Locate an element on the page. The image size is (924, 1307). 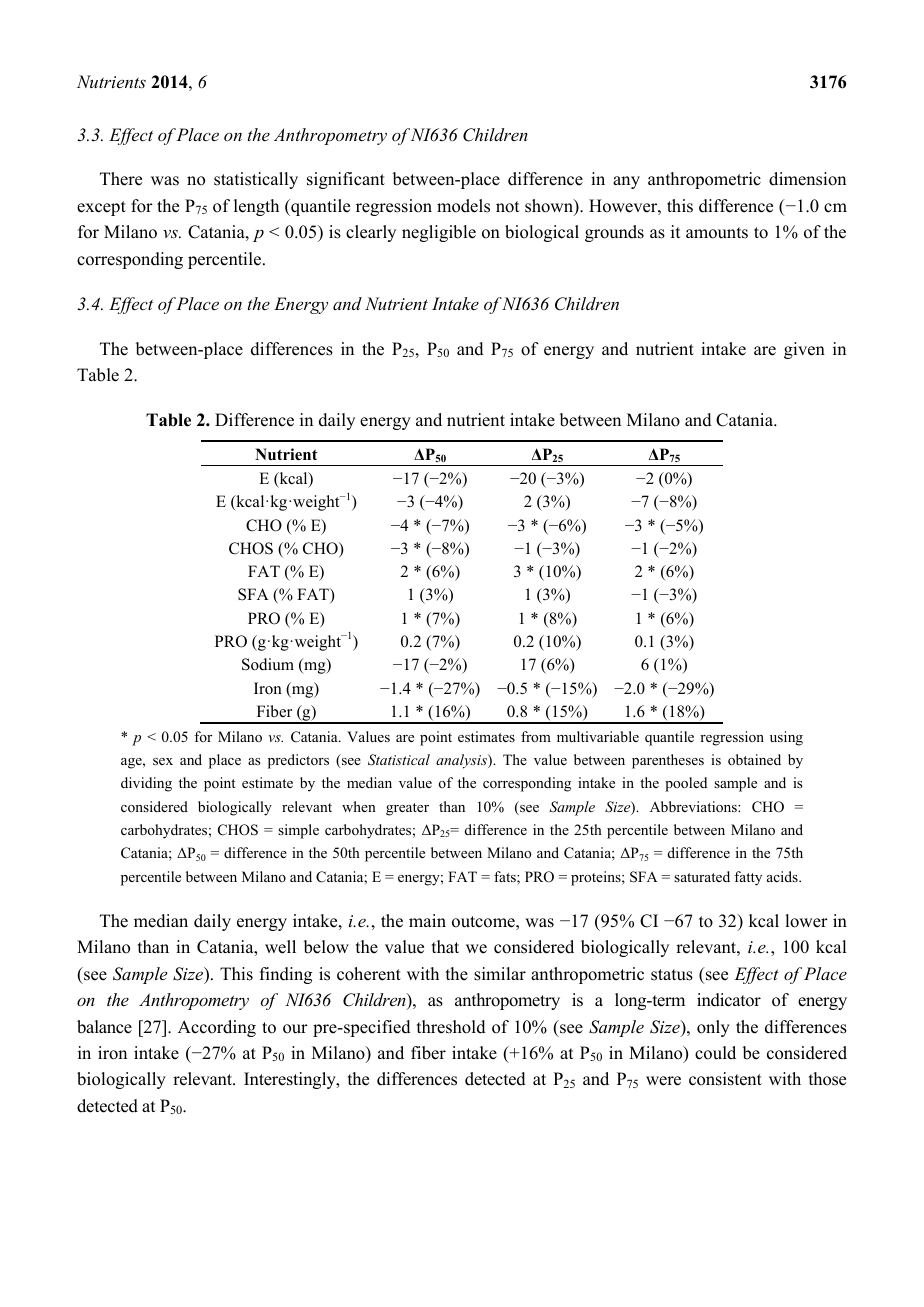
could is located at coordinates (715, 1053).
